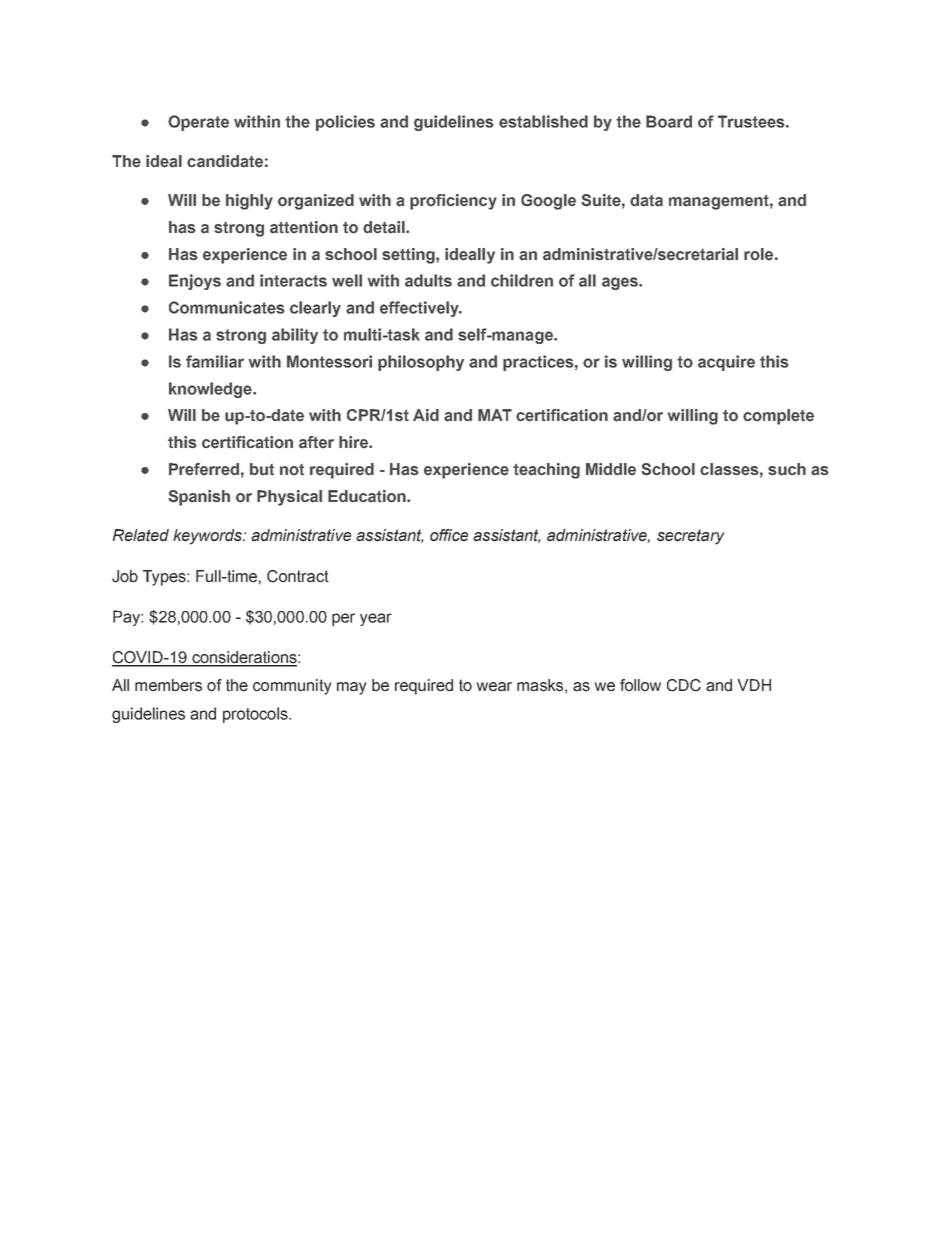 The image size is (952, 1233). I want to click on wear, so click(494, 687).
